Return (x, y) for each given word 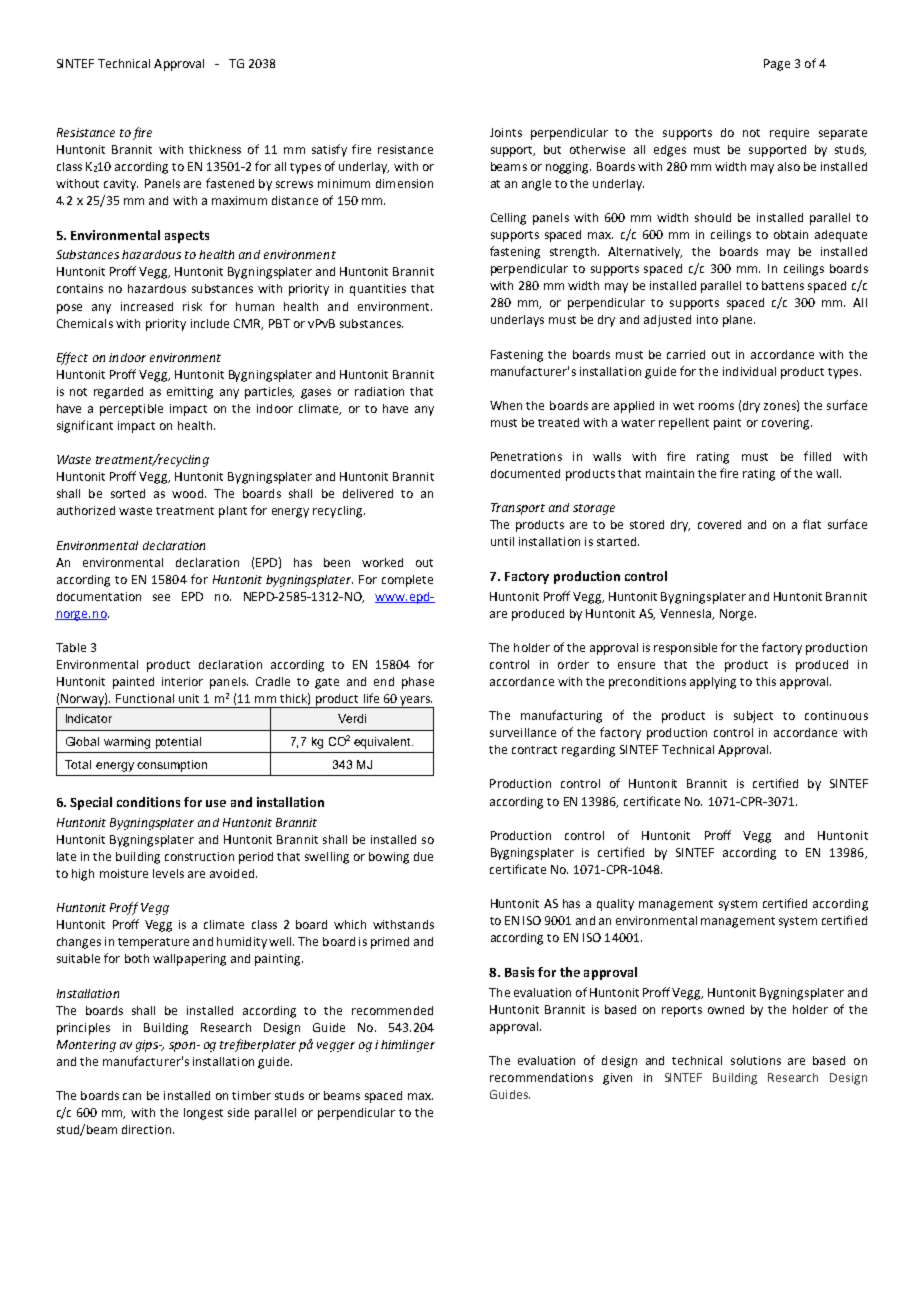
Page (777, 65)
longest (203, 1114)
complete (407, 581)
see (161, 597)
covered (719, 524)
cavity (121, 185)
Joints (506, 132)
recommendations (541, 1077)
